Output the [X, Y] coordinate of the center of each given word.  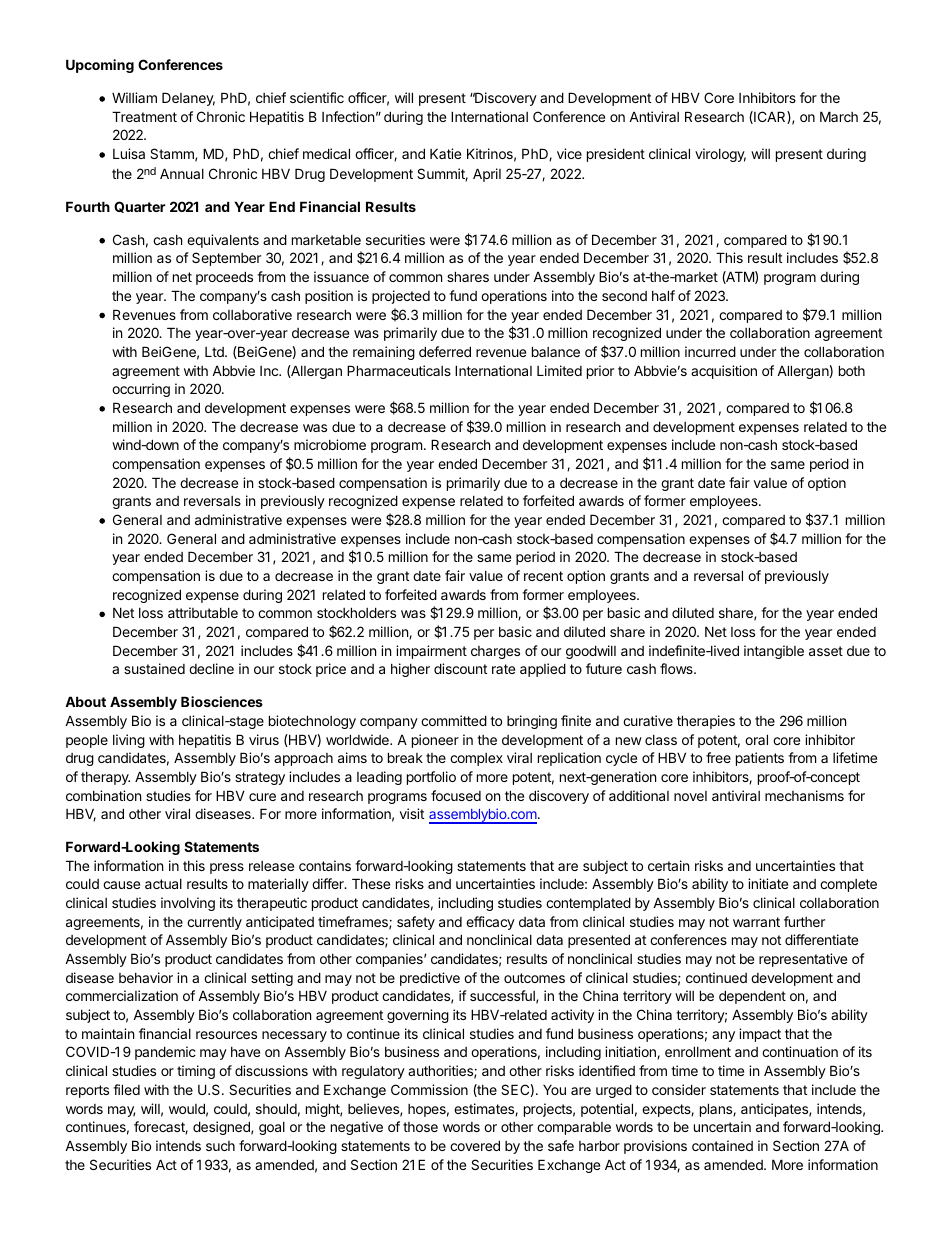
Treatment [144, 116]
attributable [203, 612]
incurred [710, 351]
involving [188, 904]
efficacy [490, 923]
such [220, 1146]
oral [756, 739]
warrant [756, 922]
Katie [445, 153]
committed [454, 720]
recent [543, 576]
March [839, 116]
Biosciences [222, 701]
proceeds [224, 278]
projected [401, 297]
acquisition [724, 372]
